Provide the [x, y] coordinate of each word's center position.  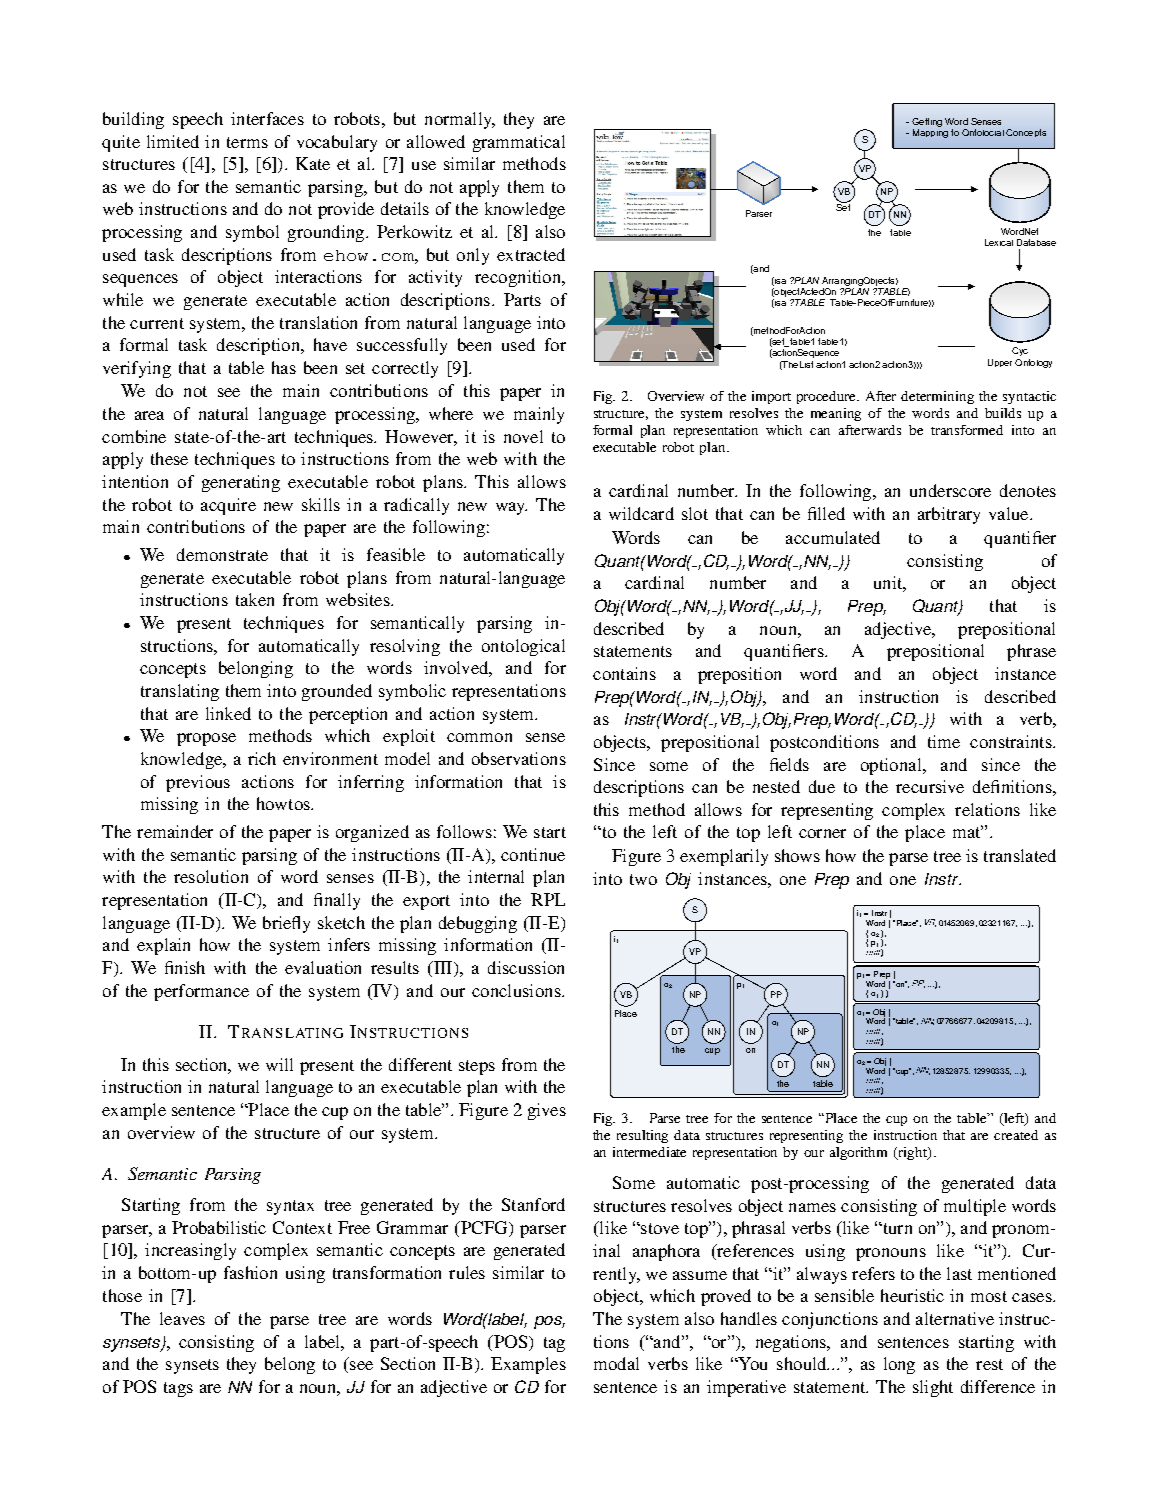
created [1016, 1135]
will [279, 1064]
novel [523, 436]
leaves [182, 1318]
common [479, 737]
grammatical [519, 143]
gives [547, 1111]
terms [247, 142]
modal [616, 1363]
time [944, 741]
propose [206, 739]
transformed [967, 430]
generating [241, 483]
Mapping [930, 133]
